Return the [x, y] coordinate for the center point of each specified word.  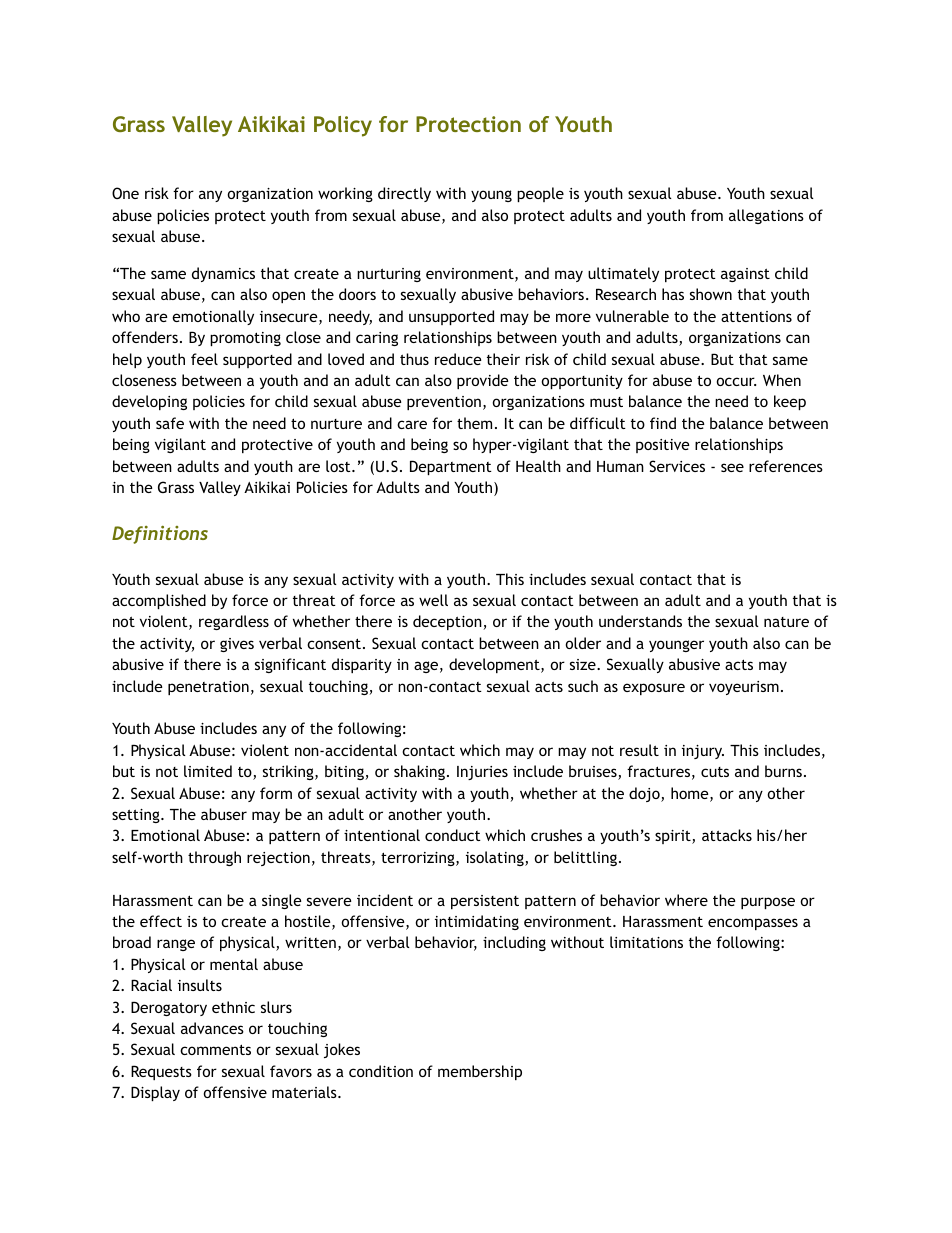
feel [204, 359]
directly [404, 194]
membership [480, 1072]
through [214, 858]
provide [483, 381]
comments [215, 1049]
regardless [234, 622]
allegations [766, 216]
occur [736, 381]
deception [448, 622]
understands [640, 621]
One [125, 193]
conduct [453, 835]
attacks [727, 835]
